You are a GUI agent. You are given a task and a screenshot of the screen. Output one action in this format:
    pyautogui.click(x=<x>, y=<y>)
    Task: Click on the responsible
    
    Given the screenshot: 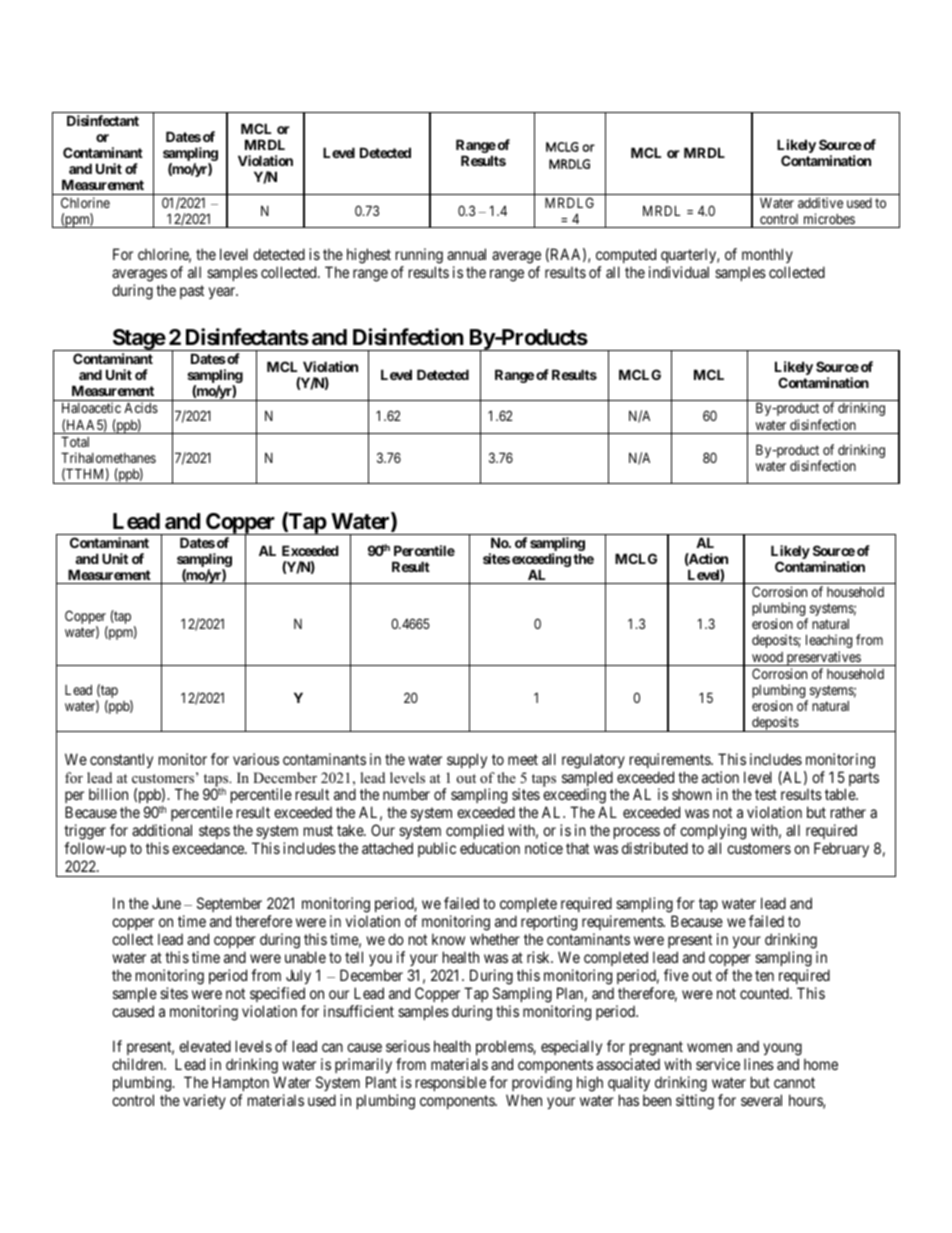 What is the action you would take?
    pyautogui.click(x=451, y=1083)
